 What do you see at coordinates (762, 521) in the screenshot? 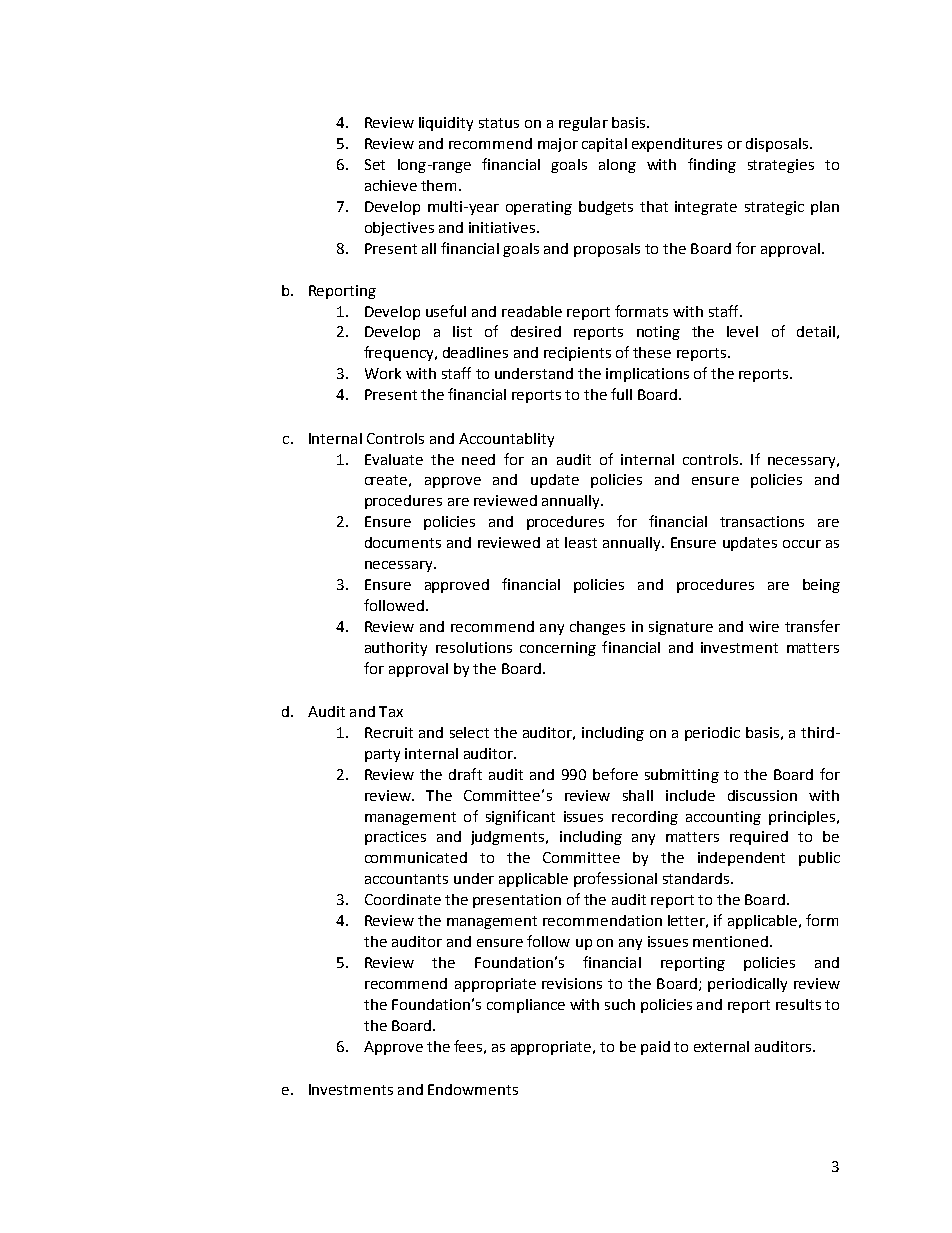
I see `transactions` at bounding box center [762, 521].
